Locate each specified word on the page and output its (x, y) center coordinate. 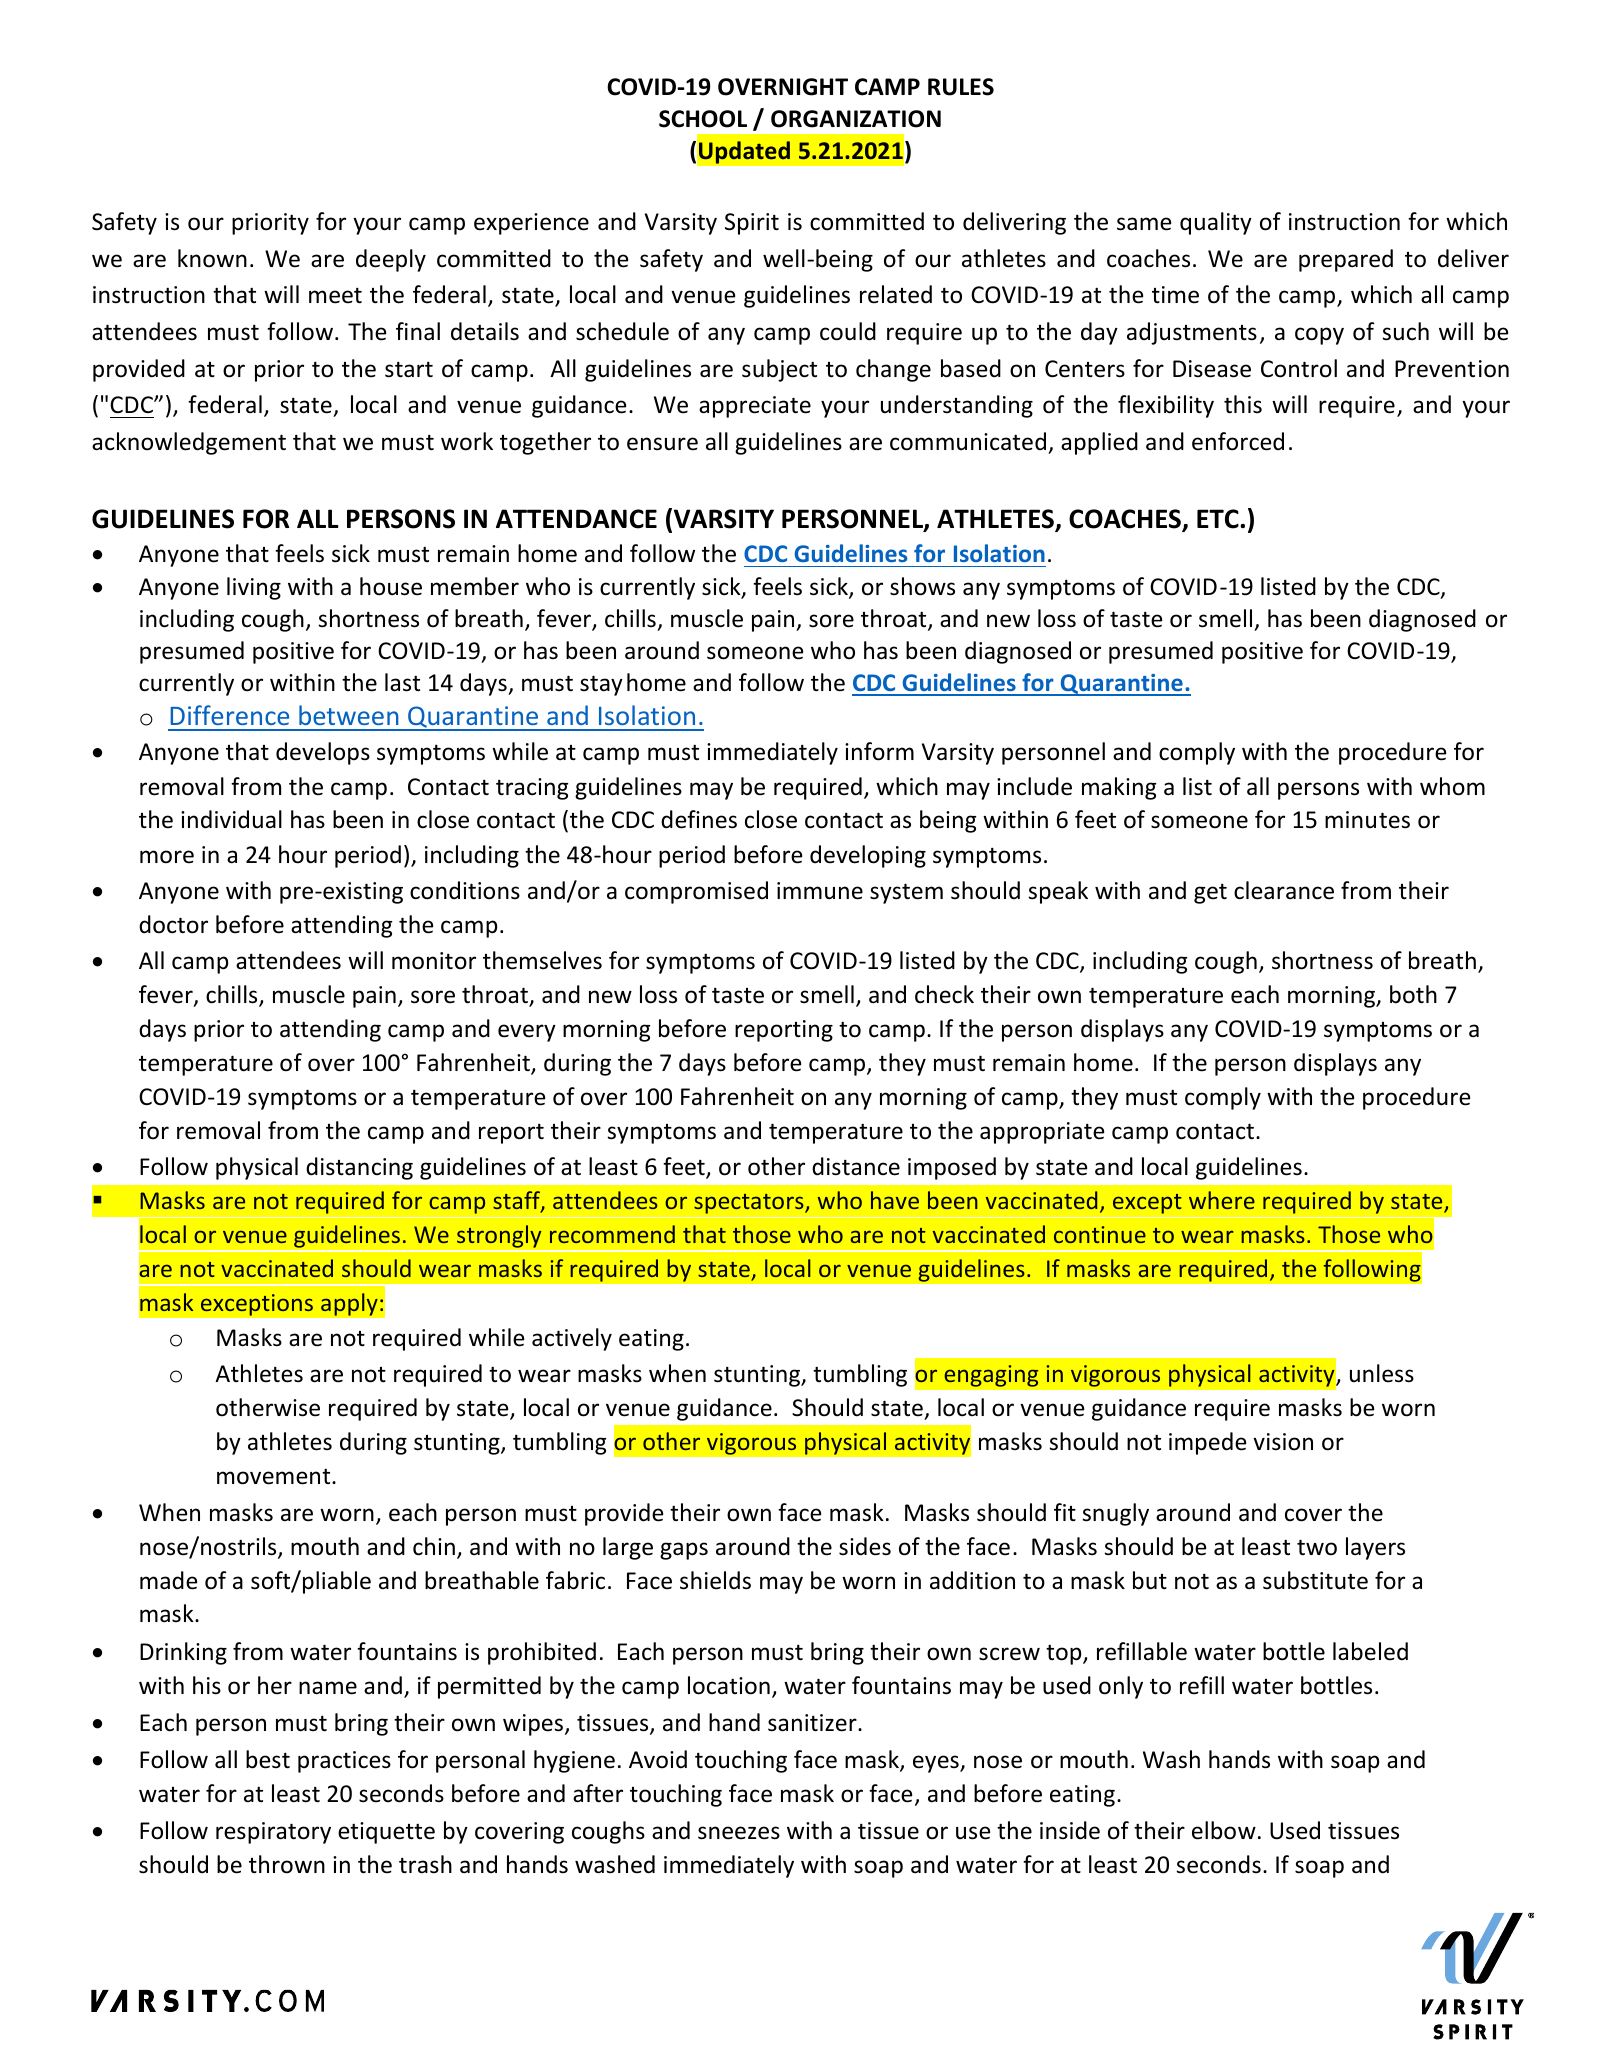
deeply (391, 260)
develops (323, 753)
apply (349, 1304)
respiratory (273, 1833)
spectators (750, 1204)
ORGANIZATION (856, 119)
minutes (1367, 820)
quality (1216, 223)
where (1222, 1200)
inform (879, 751)
